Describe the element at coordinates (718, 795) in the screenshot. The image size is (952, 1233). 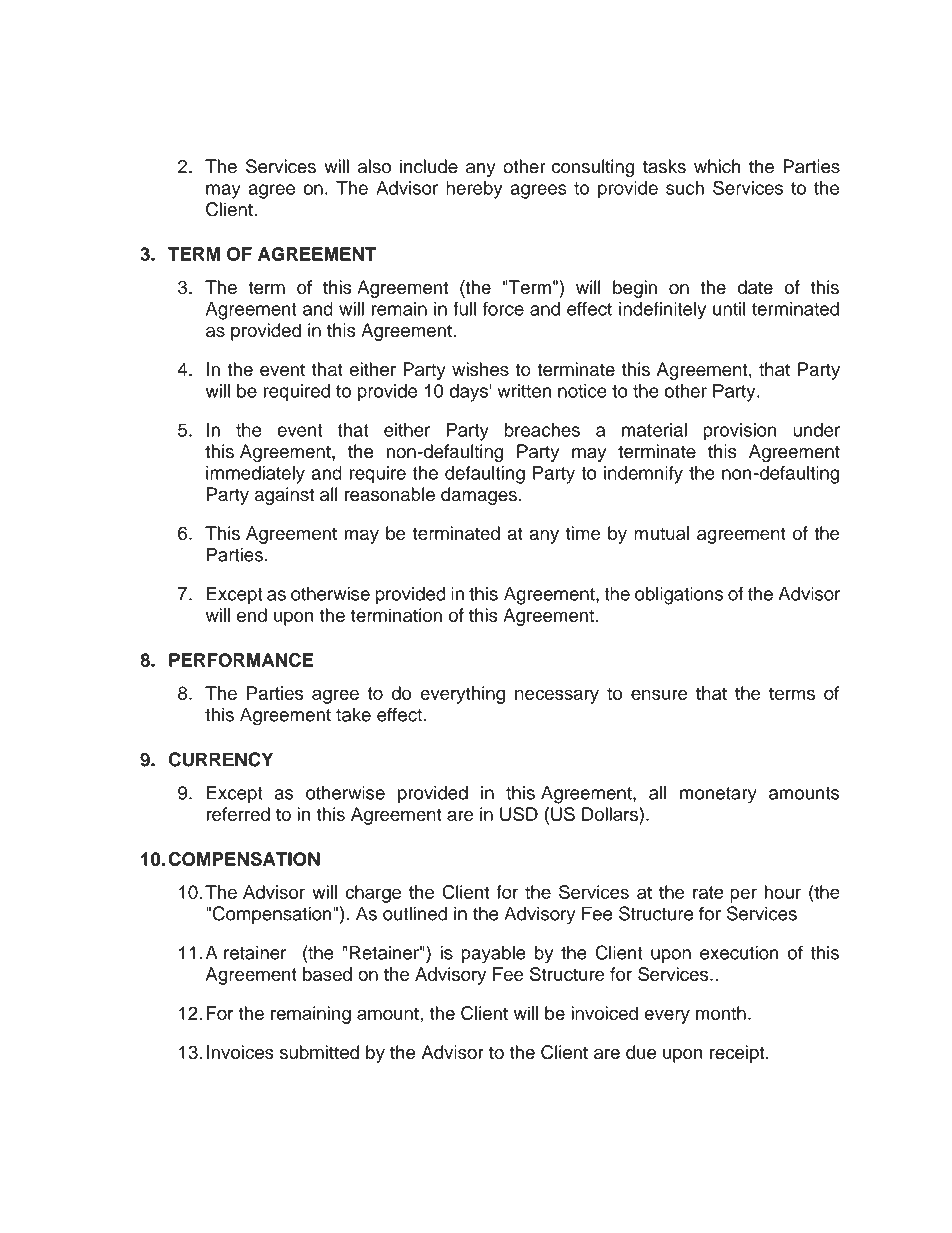
I see `monetary` at that location.
